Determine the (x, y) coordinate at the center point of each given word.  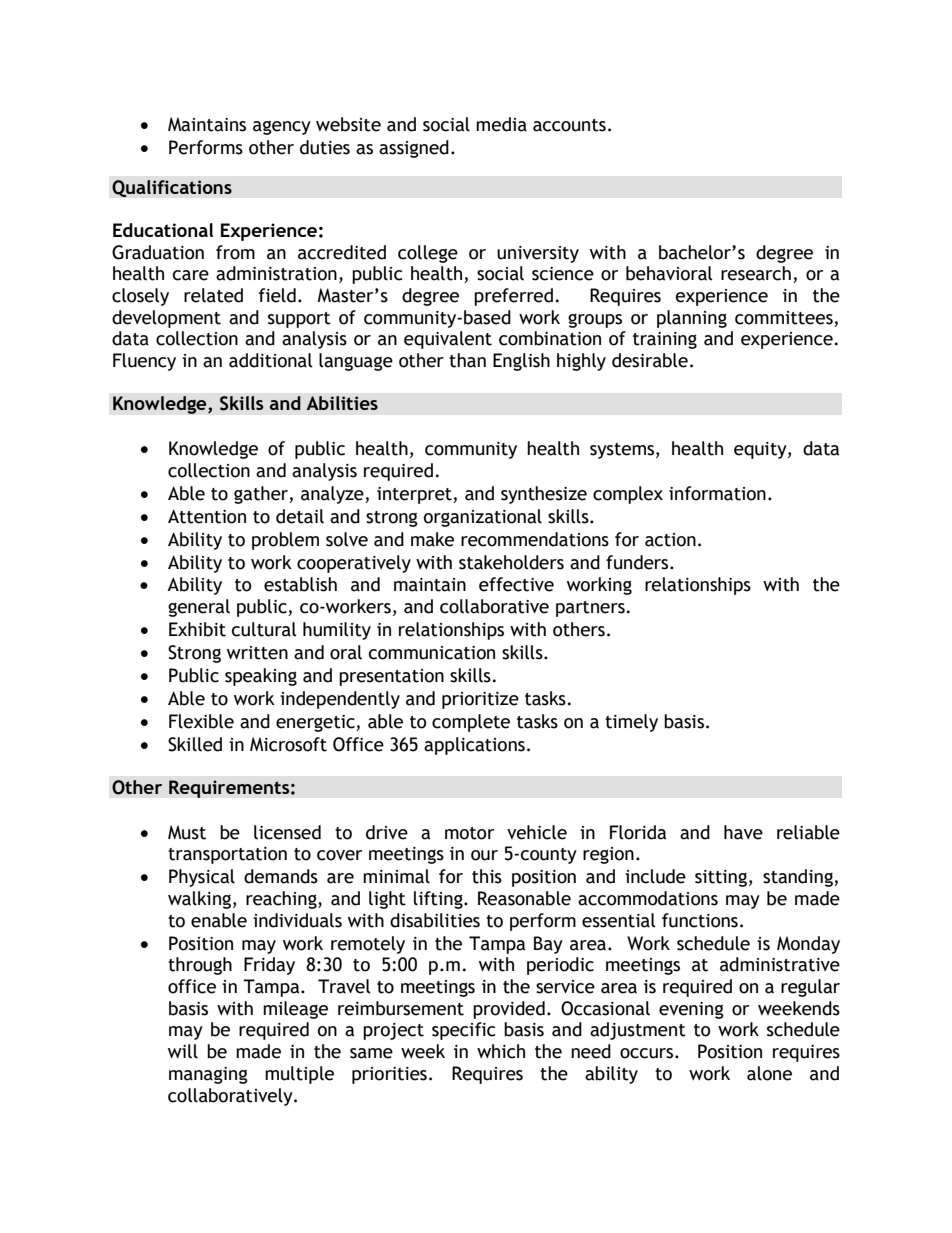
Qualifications (172, 188)
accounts (569, 125)
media (501, 124)
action (670, 540)
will (183, 1051)
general (199, 608)
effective (516, 584)
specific (463, 1031)
